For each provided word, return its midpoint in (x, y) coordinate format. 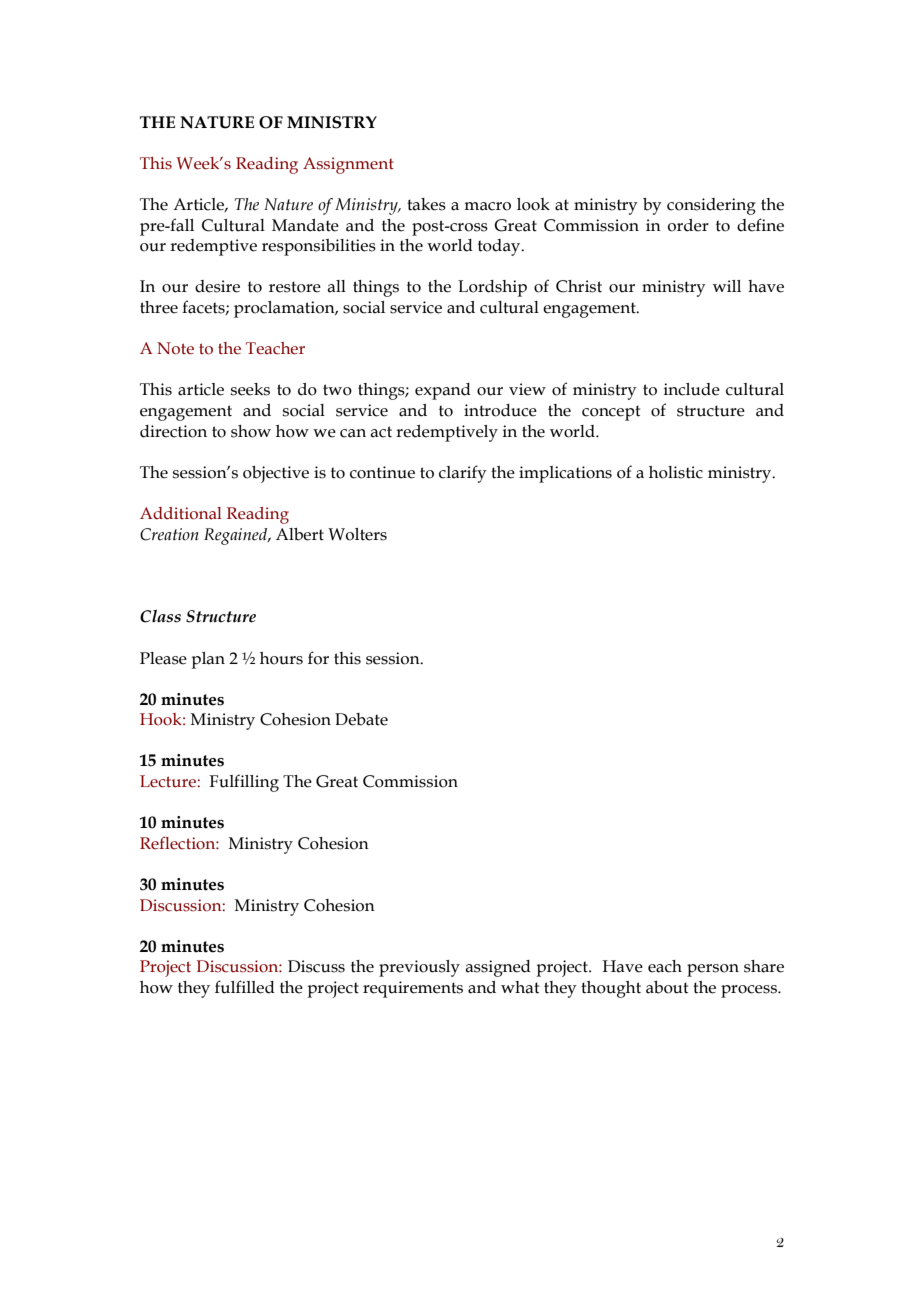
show (251, 431)
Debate (361, 719)
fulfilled (245, 987)
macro (487, 206)
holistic (676, 472)
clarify (463, 474)
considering (711, 206)
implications (565, 474)
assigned (498, 968)
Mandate (305, 225)
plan (208, 660)
